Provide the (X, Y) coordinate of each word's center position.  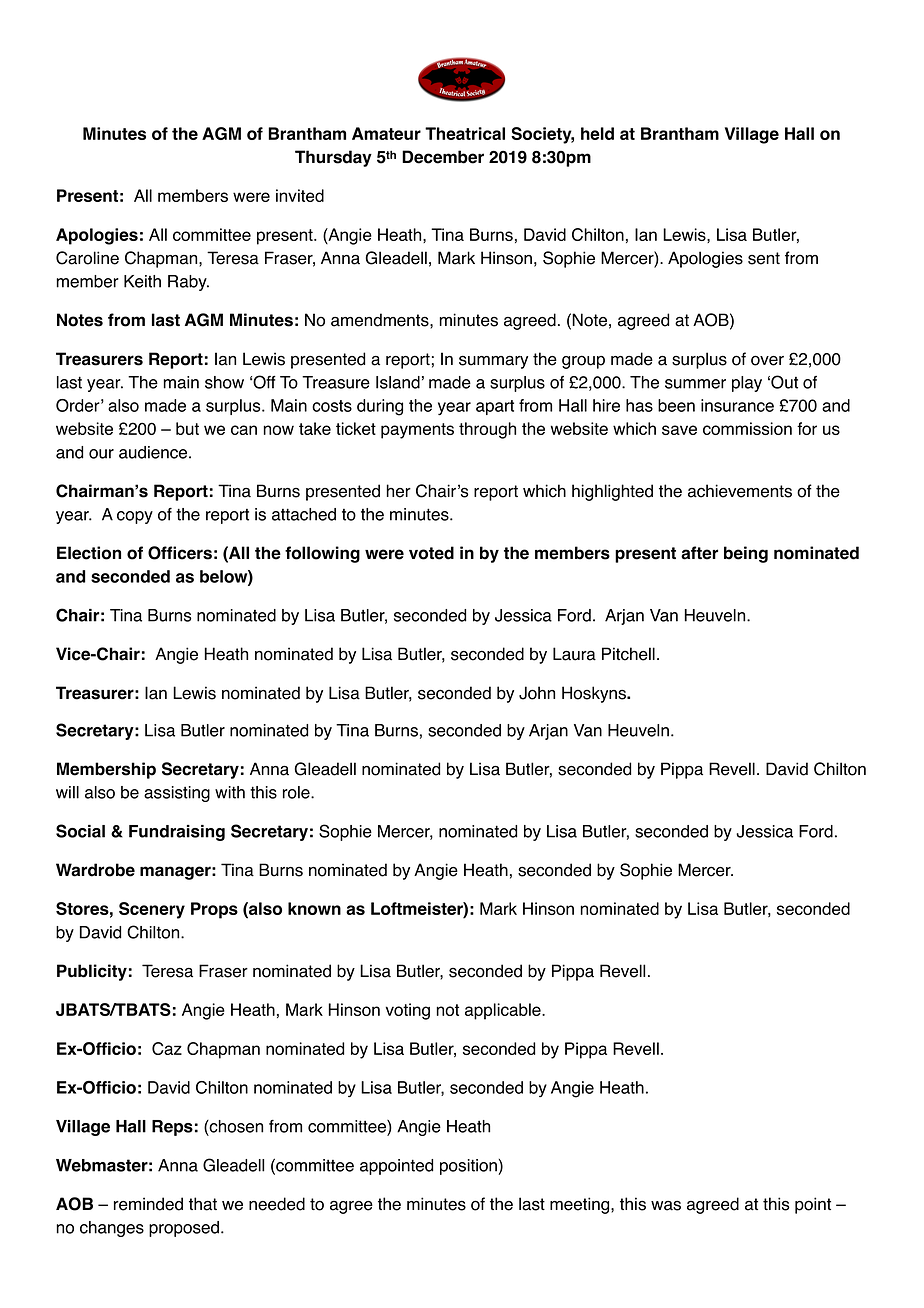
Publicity (92, 972)
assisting (177, 794)
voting (408, 1011)
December (443, 157)
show (224, 382)
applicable (504, 1011)
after (699, 553)
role (297, 792)
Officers (180, 553)
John (537, 693)
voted (431, 553)
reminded (148, 1204)
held (597, 133)
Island (398, 382)
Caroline (87, 258)
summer (695, 384)
